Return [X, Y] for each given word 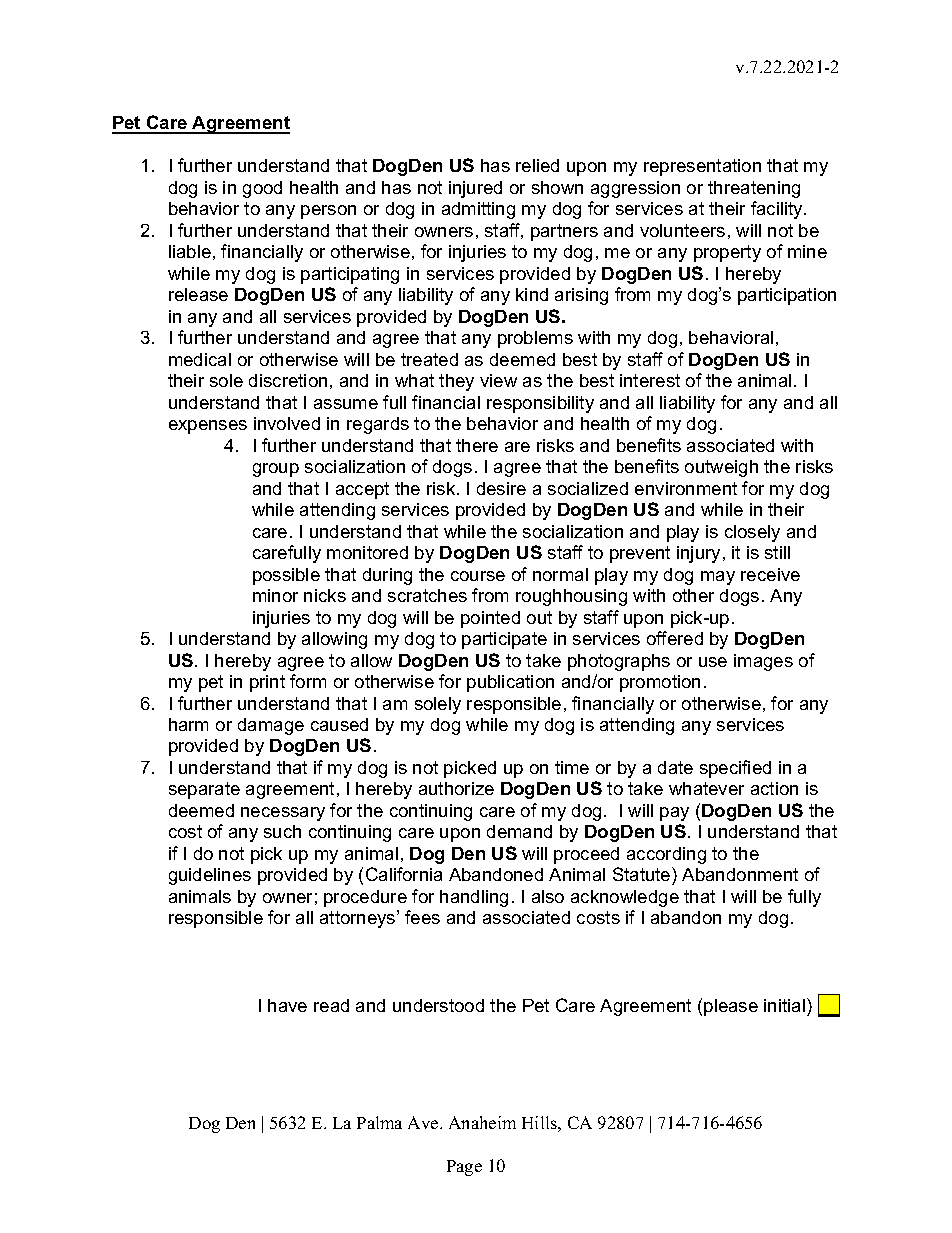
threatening [754, 189]
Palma [379, 1122]
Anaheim [482, 1122]
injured [475, 189]
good [262, 189]
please [731, 1007]
